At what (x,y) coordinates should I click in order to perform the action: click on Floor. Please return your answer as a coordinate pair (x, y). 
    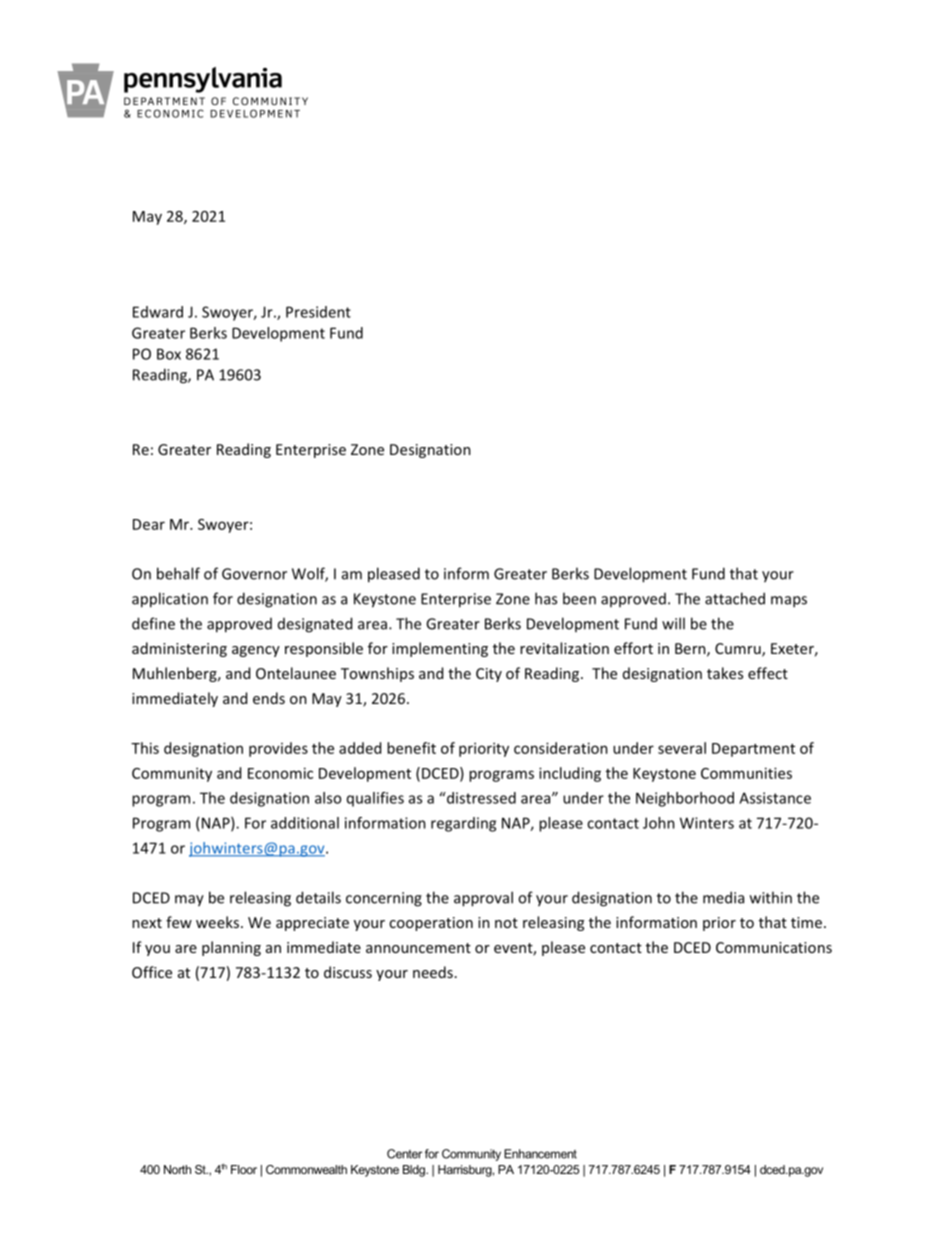
    Looking at the image, I should click on (244, 1169).
